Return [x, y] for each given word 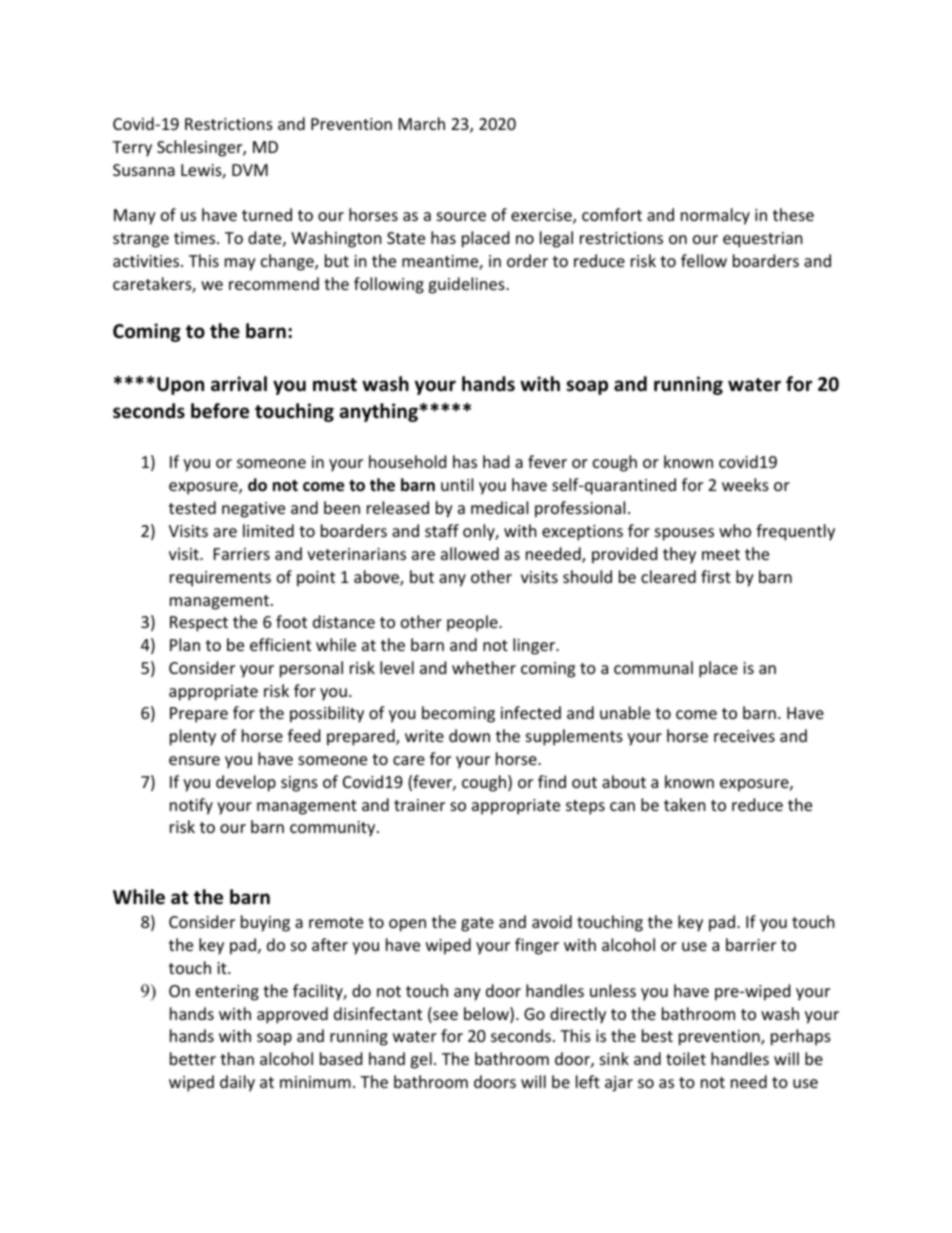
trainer [419, 805]
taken [685, 804]
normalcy [715, 216]
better [193, 1058]
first [716, 576]
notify [191, 806]
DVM [250, 170]
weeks [745, 484]
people [473, 623]
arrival [239, 384]
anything [380, 412]
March [422, 123]
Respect [199, 624]
